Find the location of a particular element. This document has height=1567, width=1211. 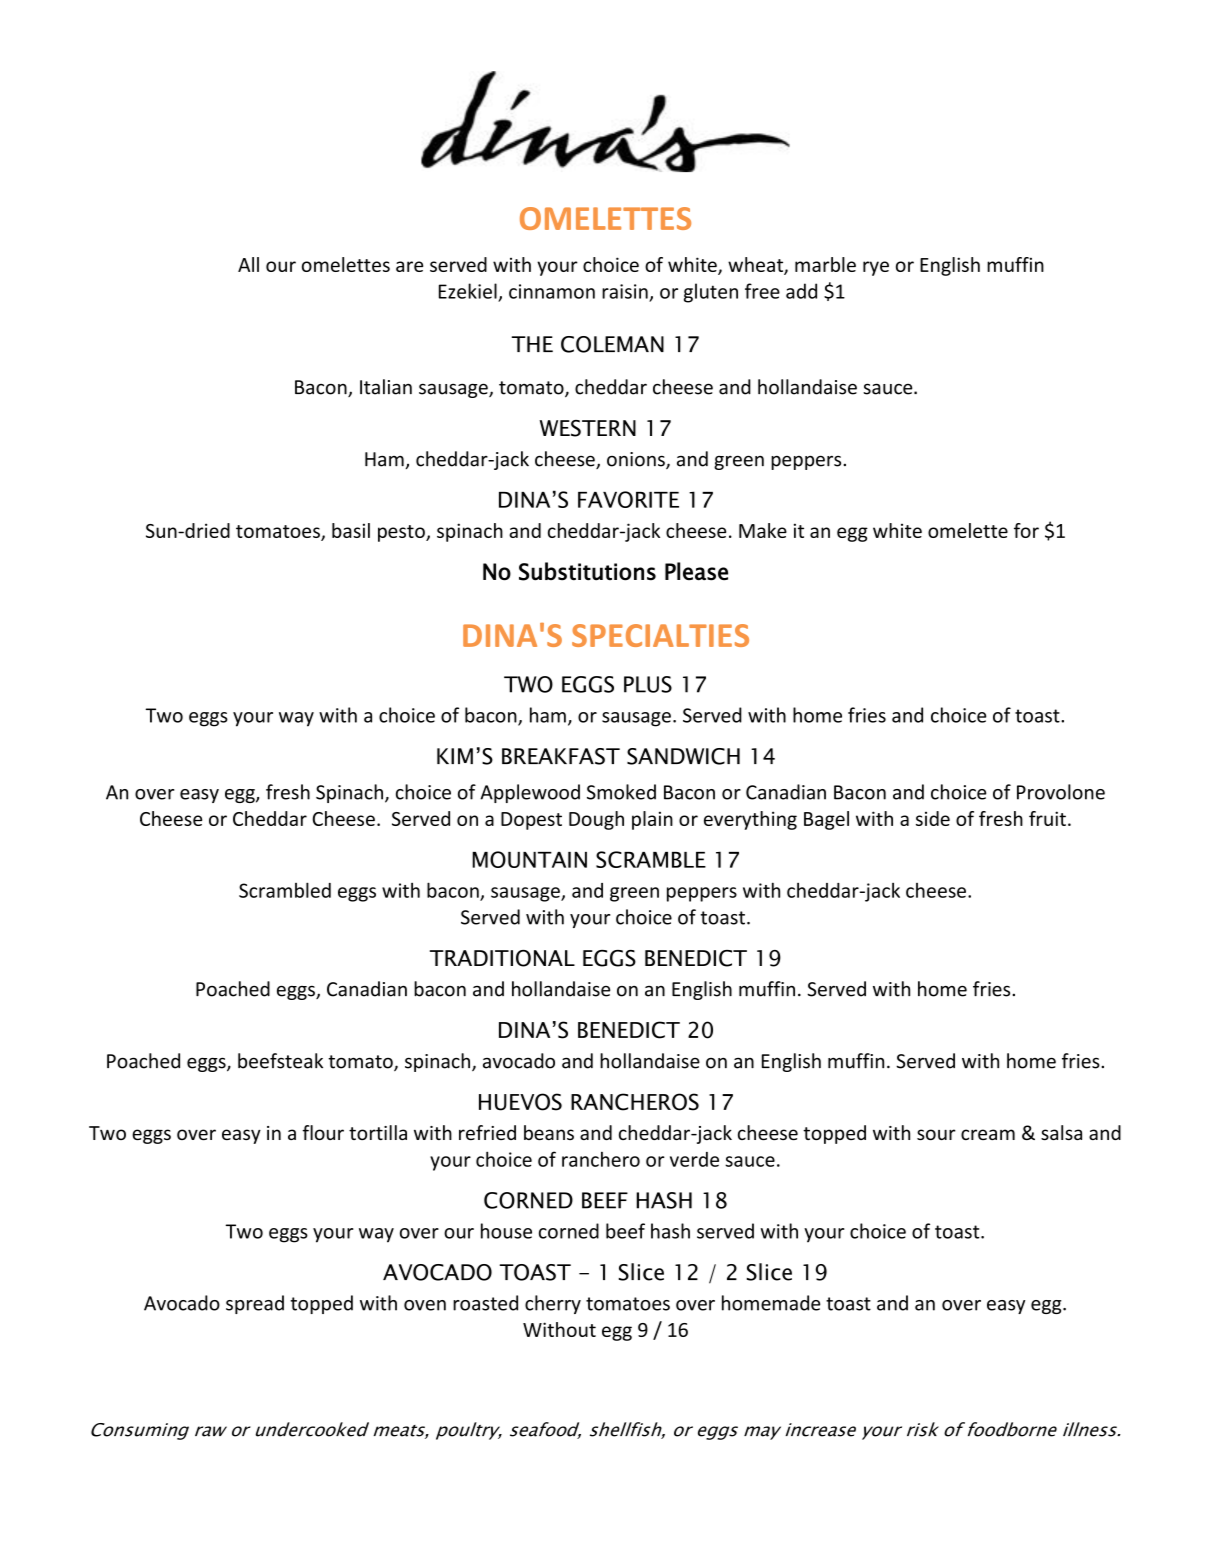

side is located at coordinates (933, 818).
